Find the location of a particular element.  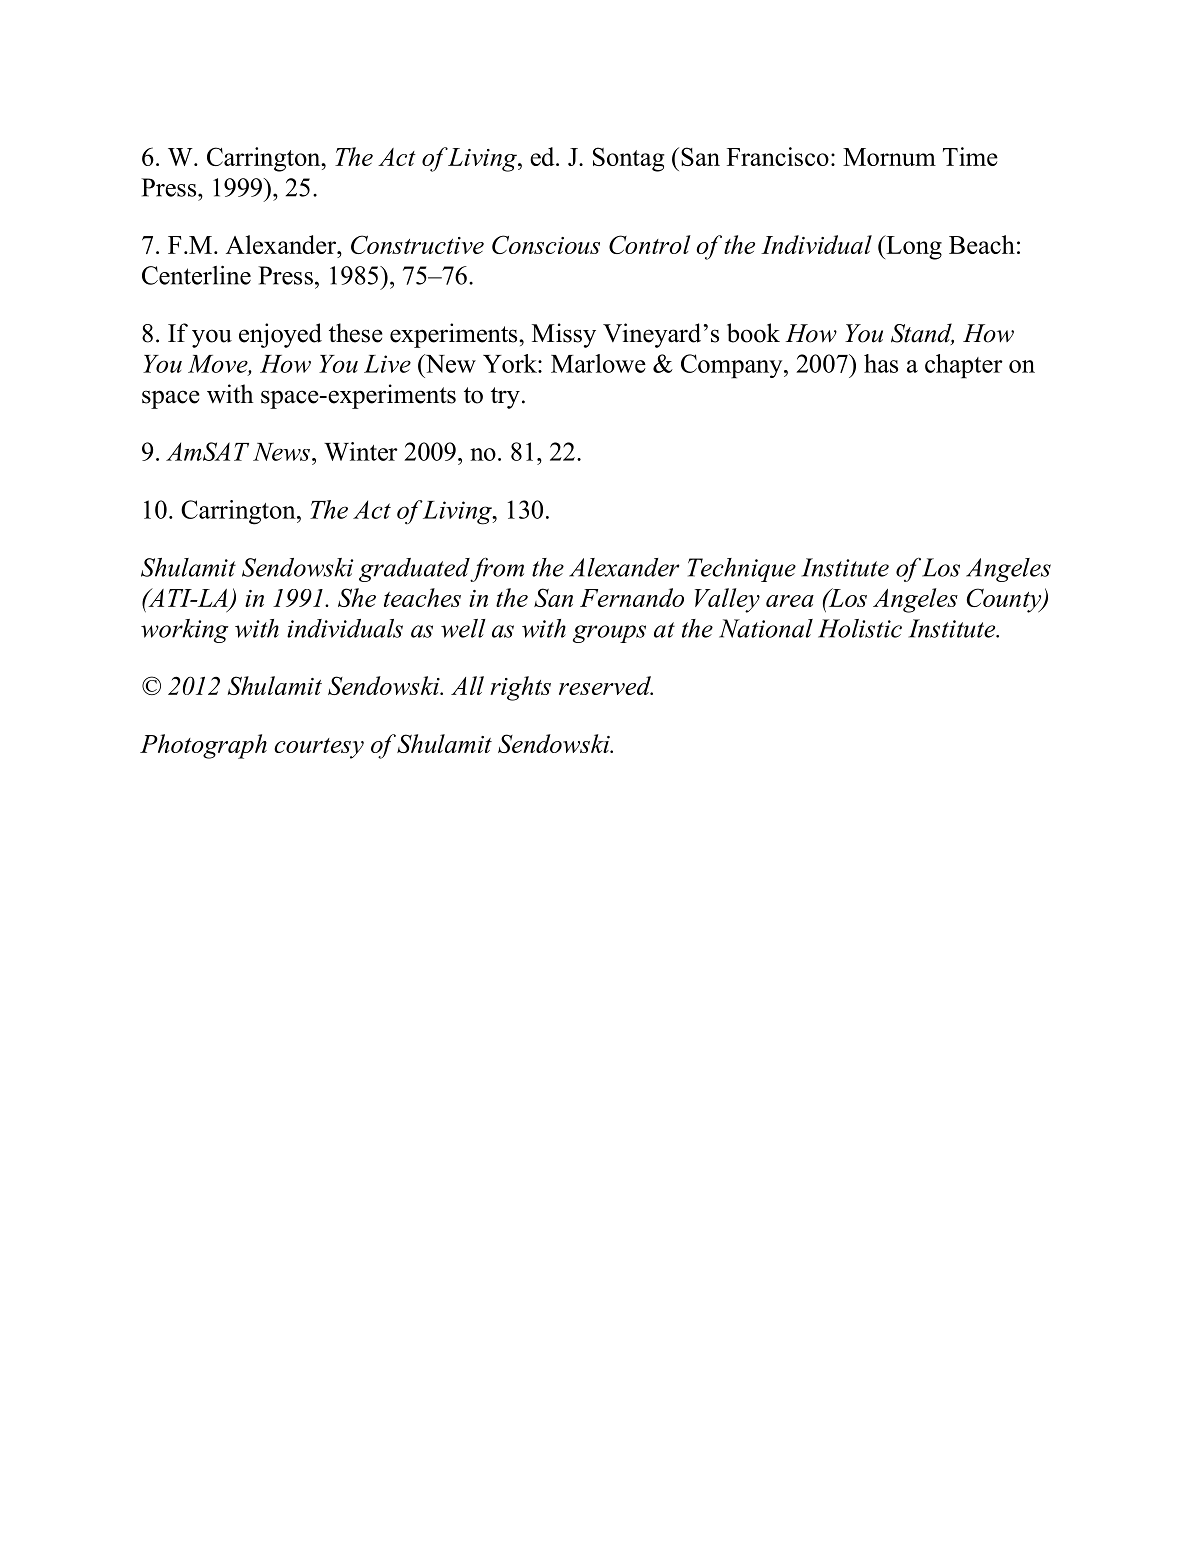

Time is located at coordinates (970, 156).
